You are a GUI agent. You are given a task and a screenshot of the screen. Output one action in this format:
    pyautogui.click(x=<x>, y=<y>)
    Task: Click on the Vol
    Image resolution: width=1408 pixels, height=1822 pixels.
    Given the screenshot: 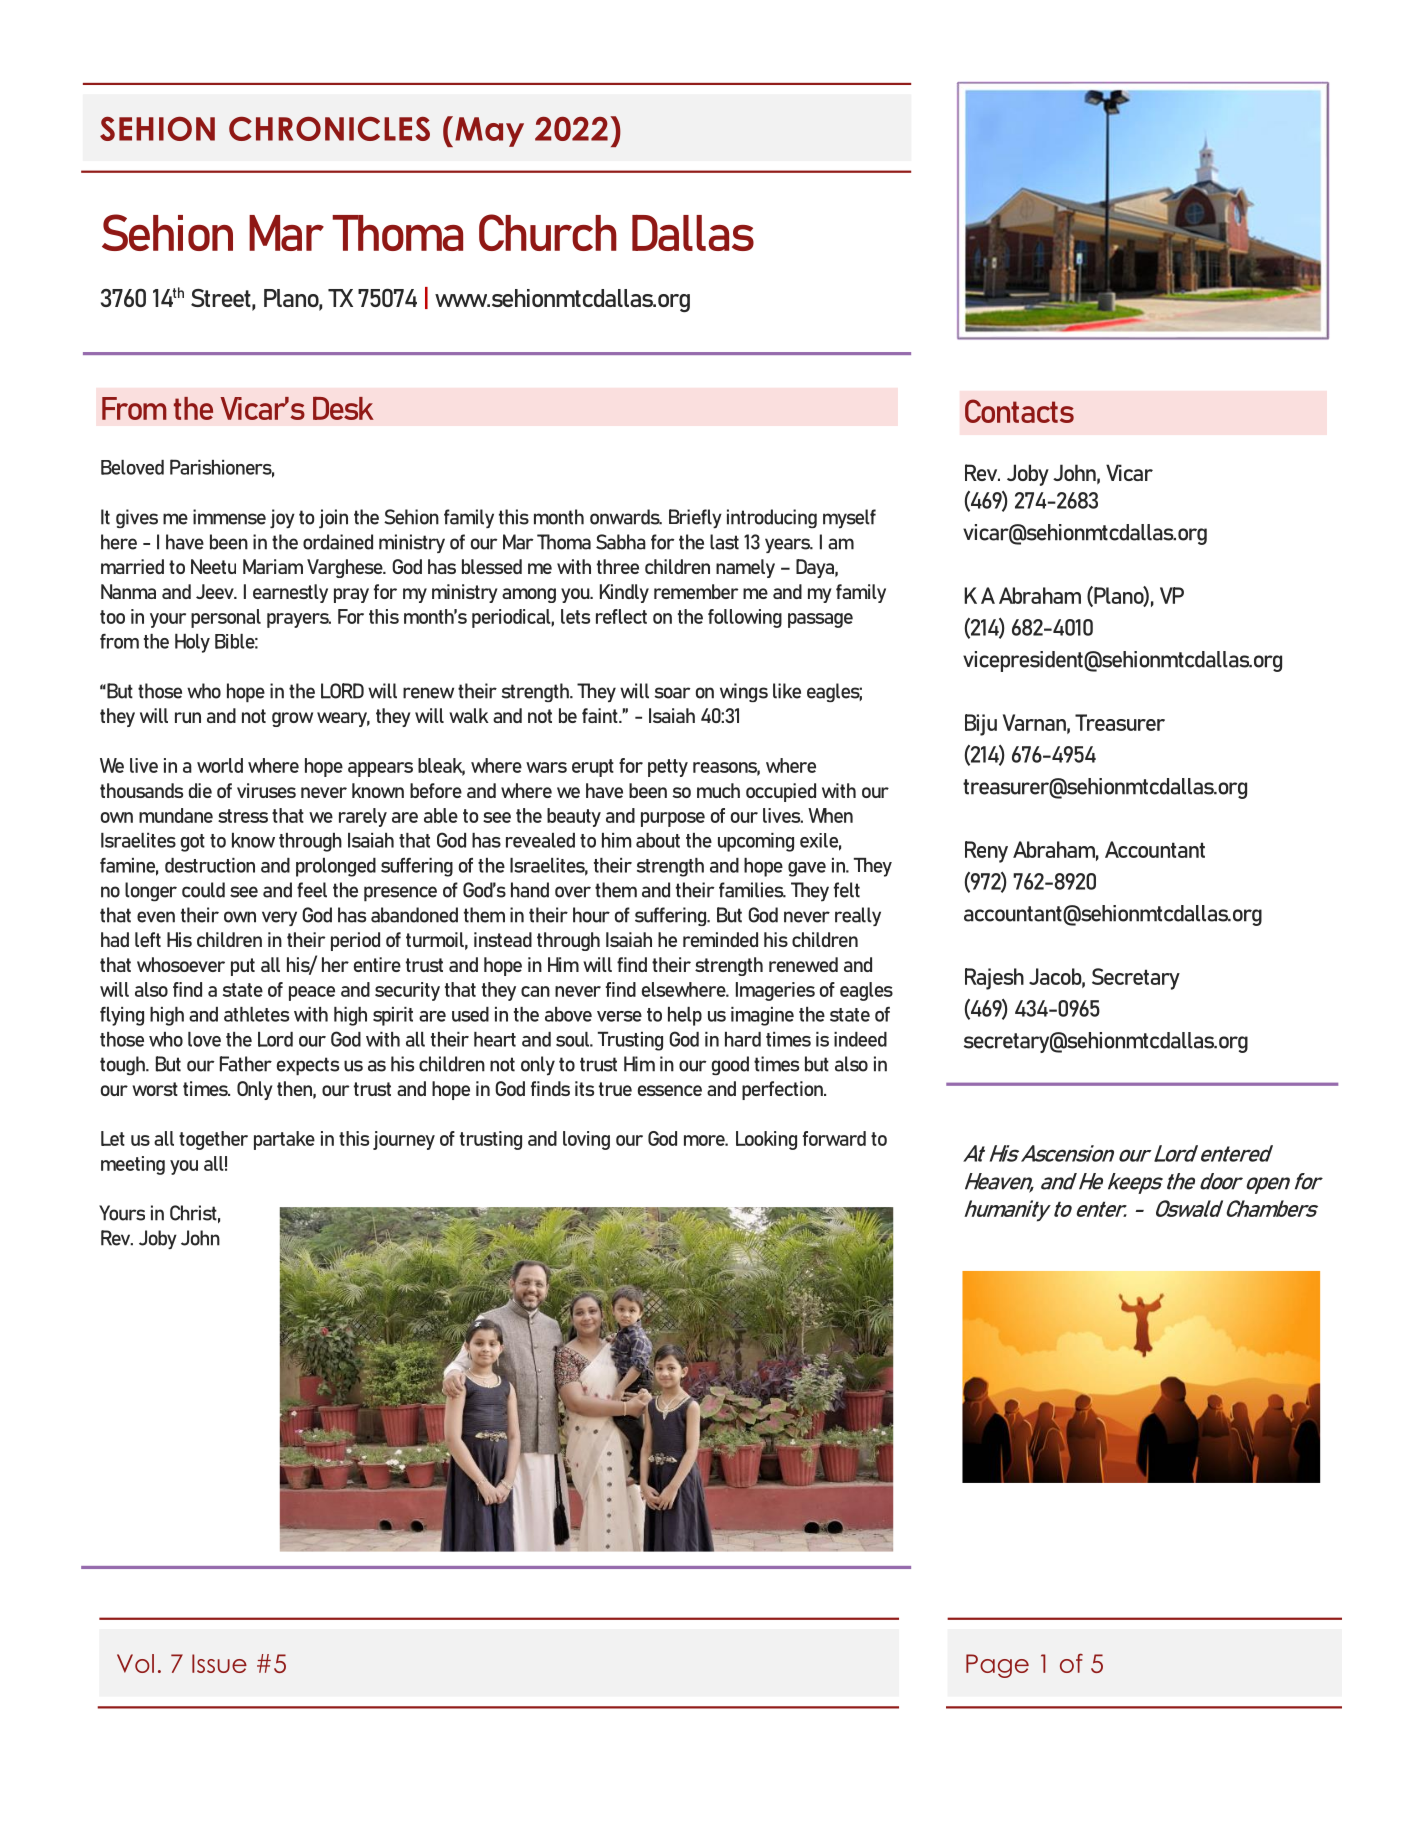 What is the action you would take?
    pyautogui.click(x=135, y=1663)
